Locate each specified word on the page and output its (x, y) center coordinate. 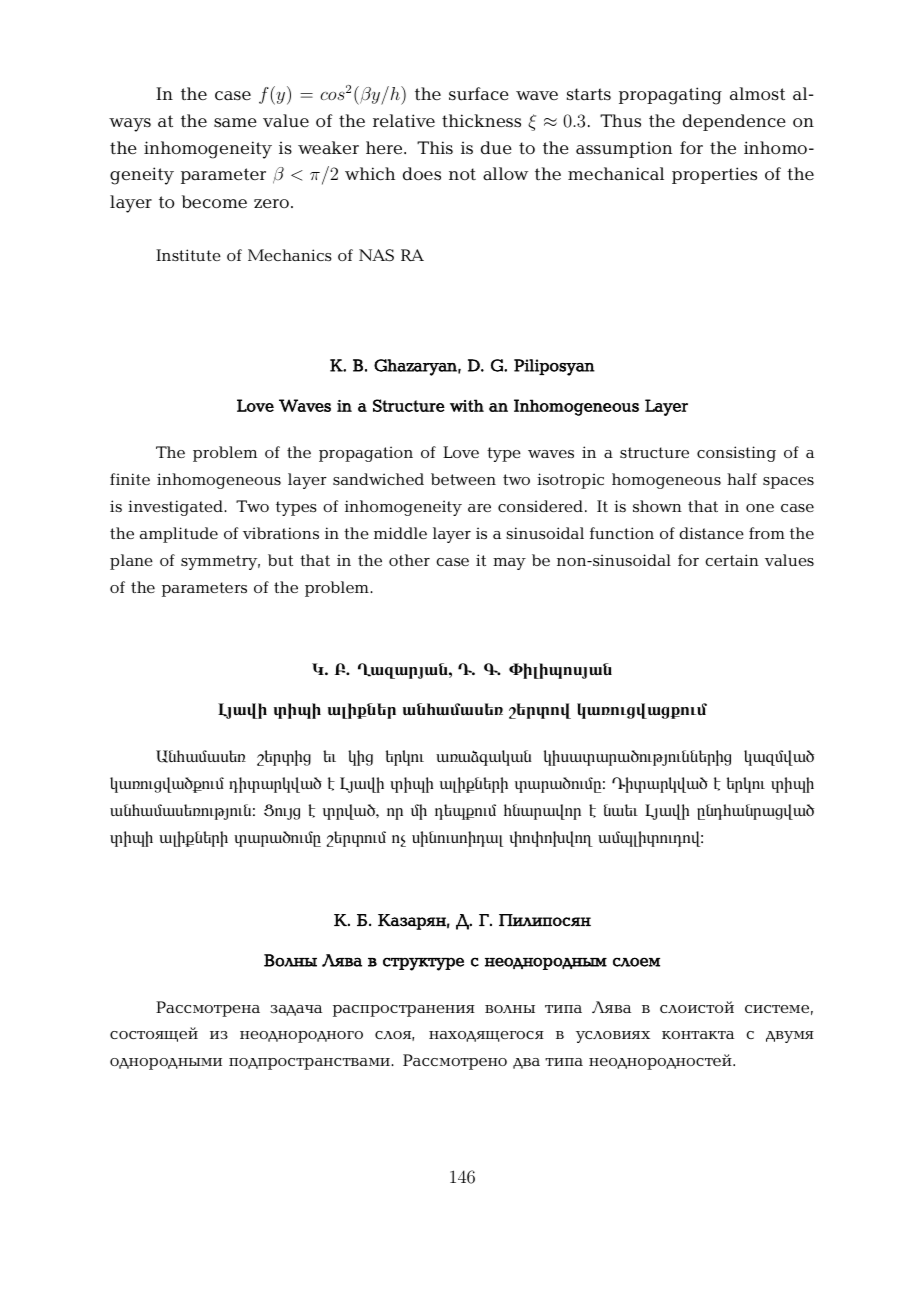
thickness (481, 120)
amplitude (179, 535)
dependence (734, 122)
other (409, 560)
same (235, 123)
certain (732, 560)
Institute (188, 255)
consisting (736, 454)
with (467, 405)
